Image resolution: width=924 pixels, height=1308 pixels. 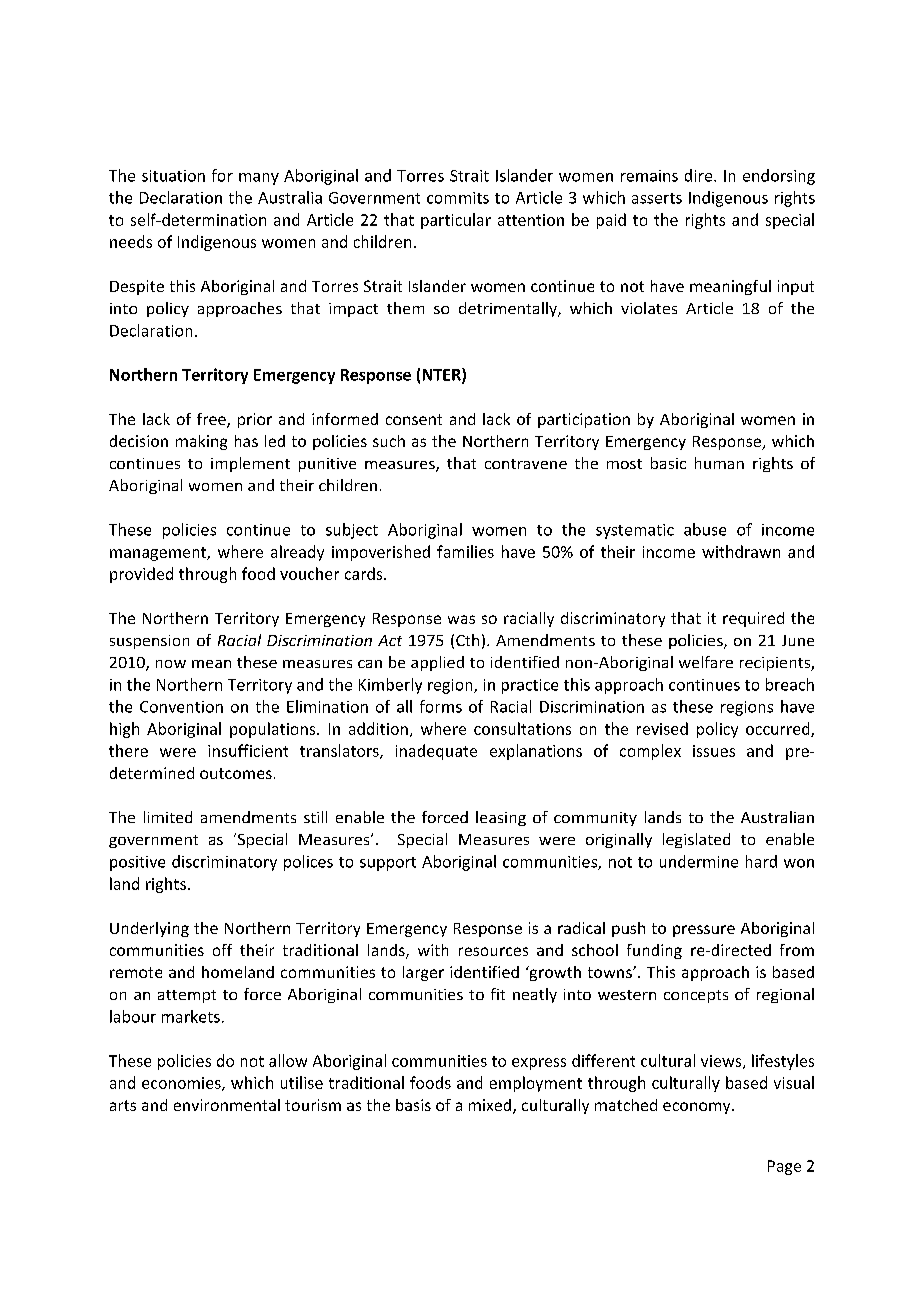 What do you see at coordinates (149, 929) in the document?
I see `Underlying` at bounding box center [149, 929].
